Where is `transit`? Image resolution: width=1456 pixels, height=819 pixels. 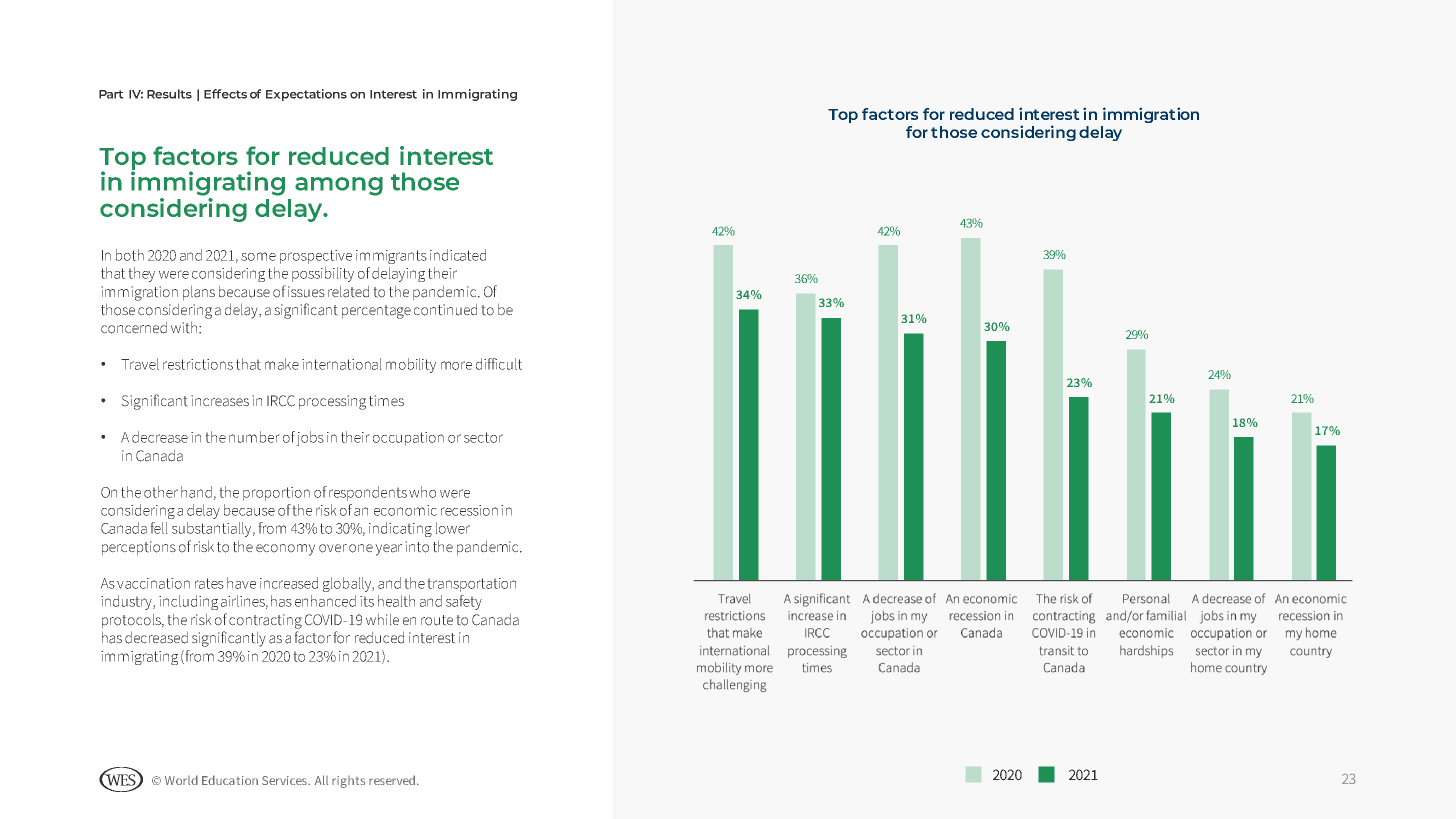 transit is located at coordinates (1057, 651).
